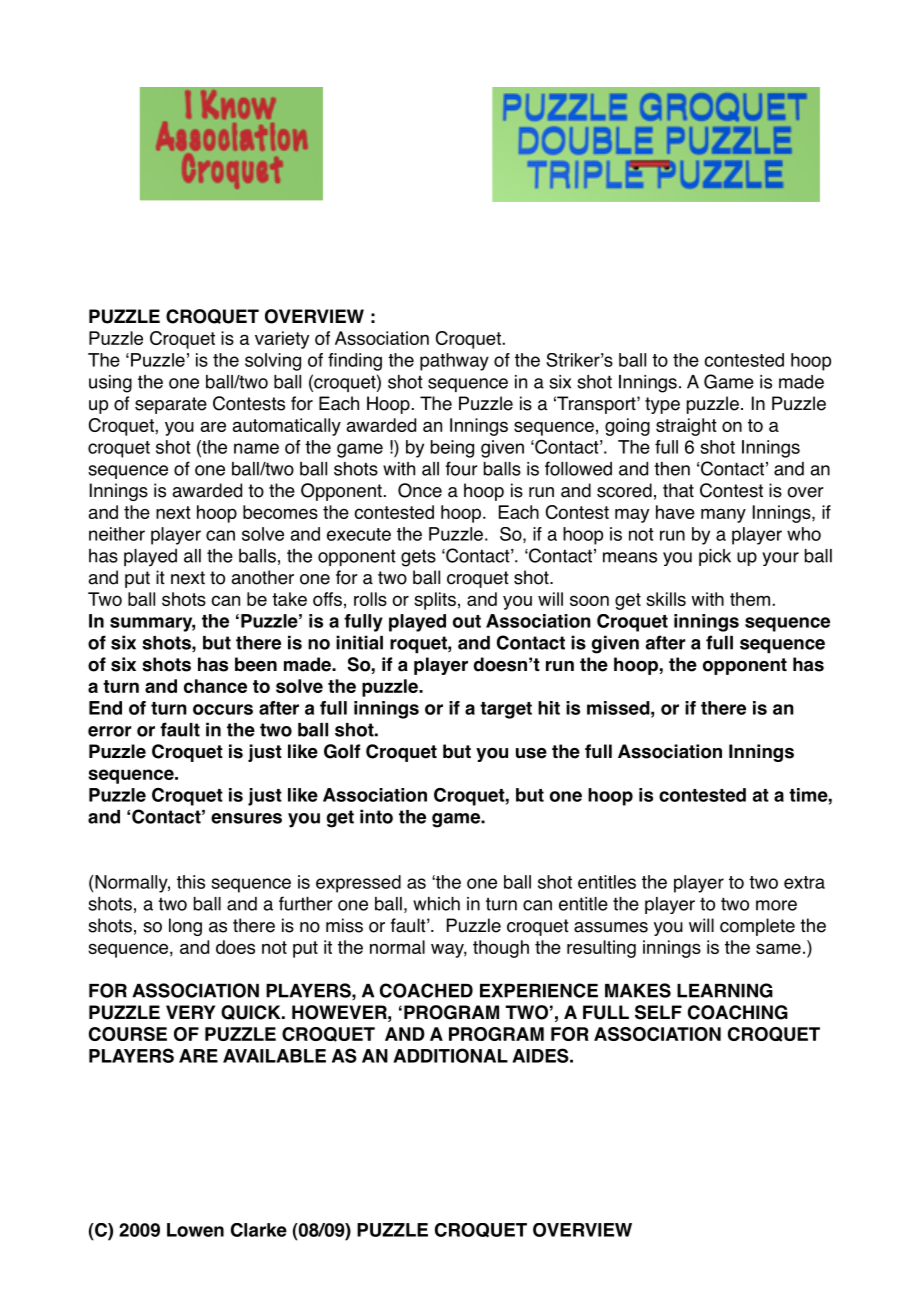  I want to click on separate, so click(171, 405).
